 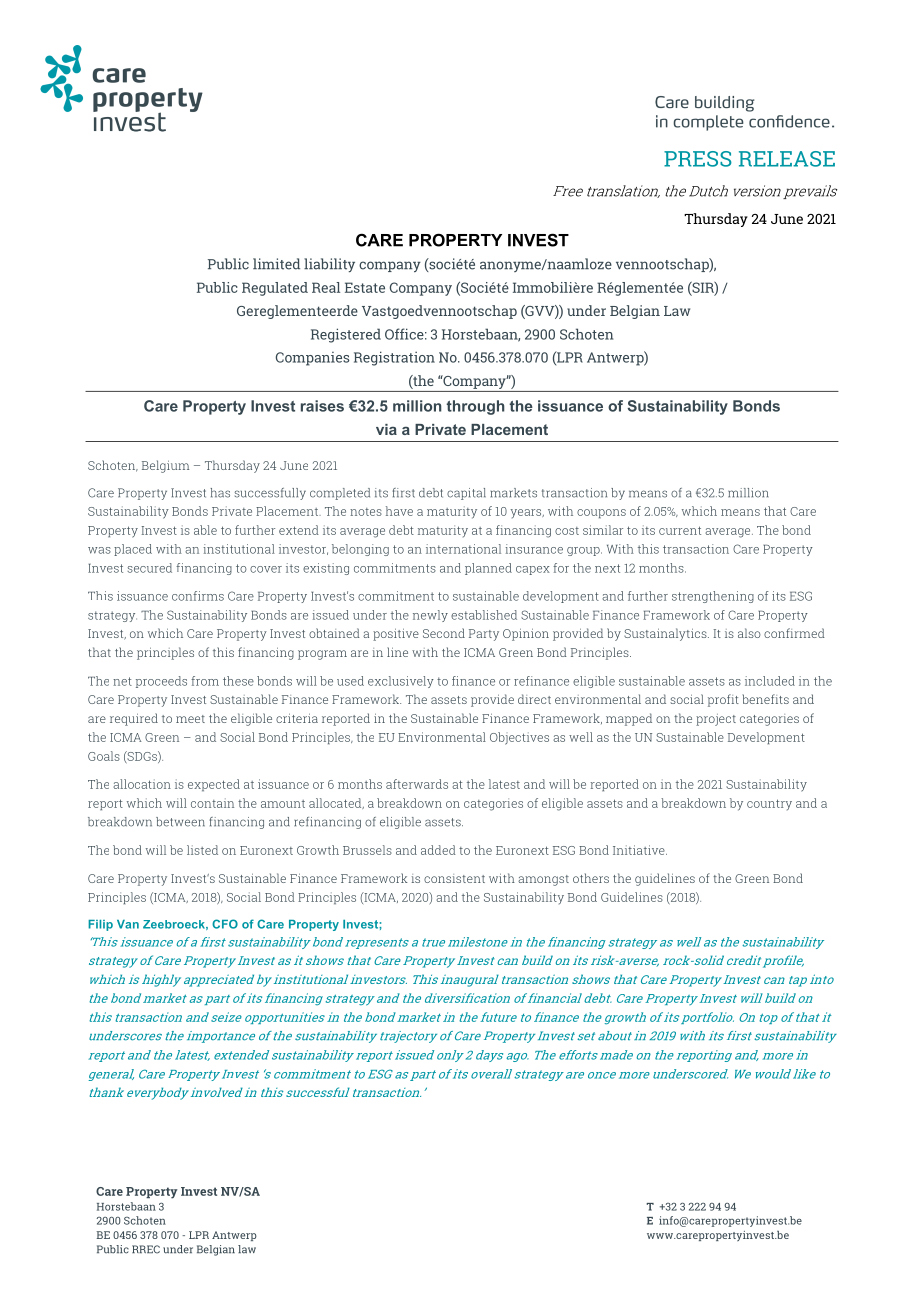 I want to click on expected, so click(x=214, y=785).
